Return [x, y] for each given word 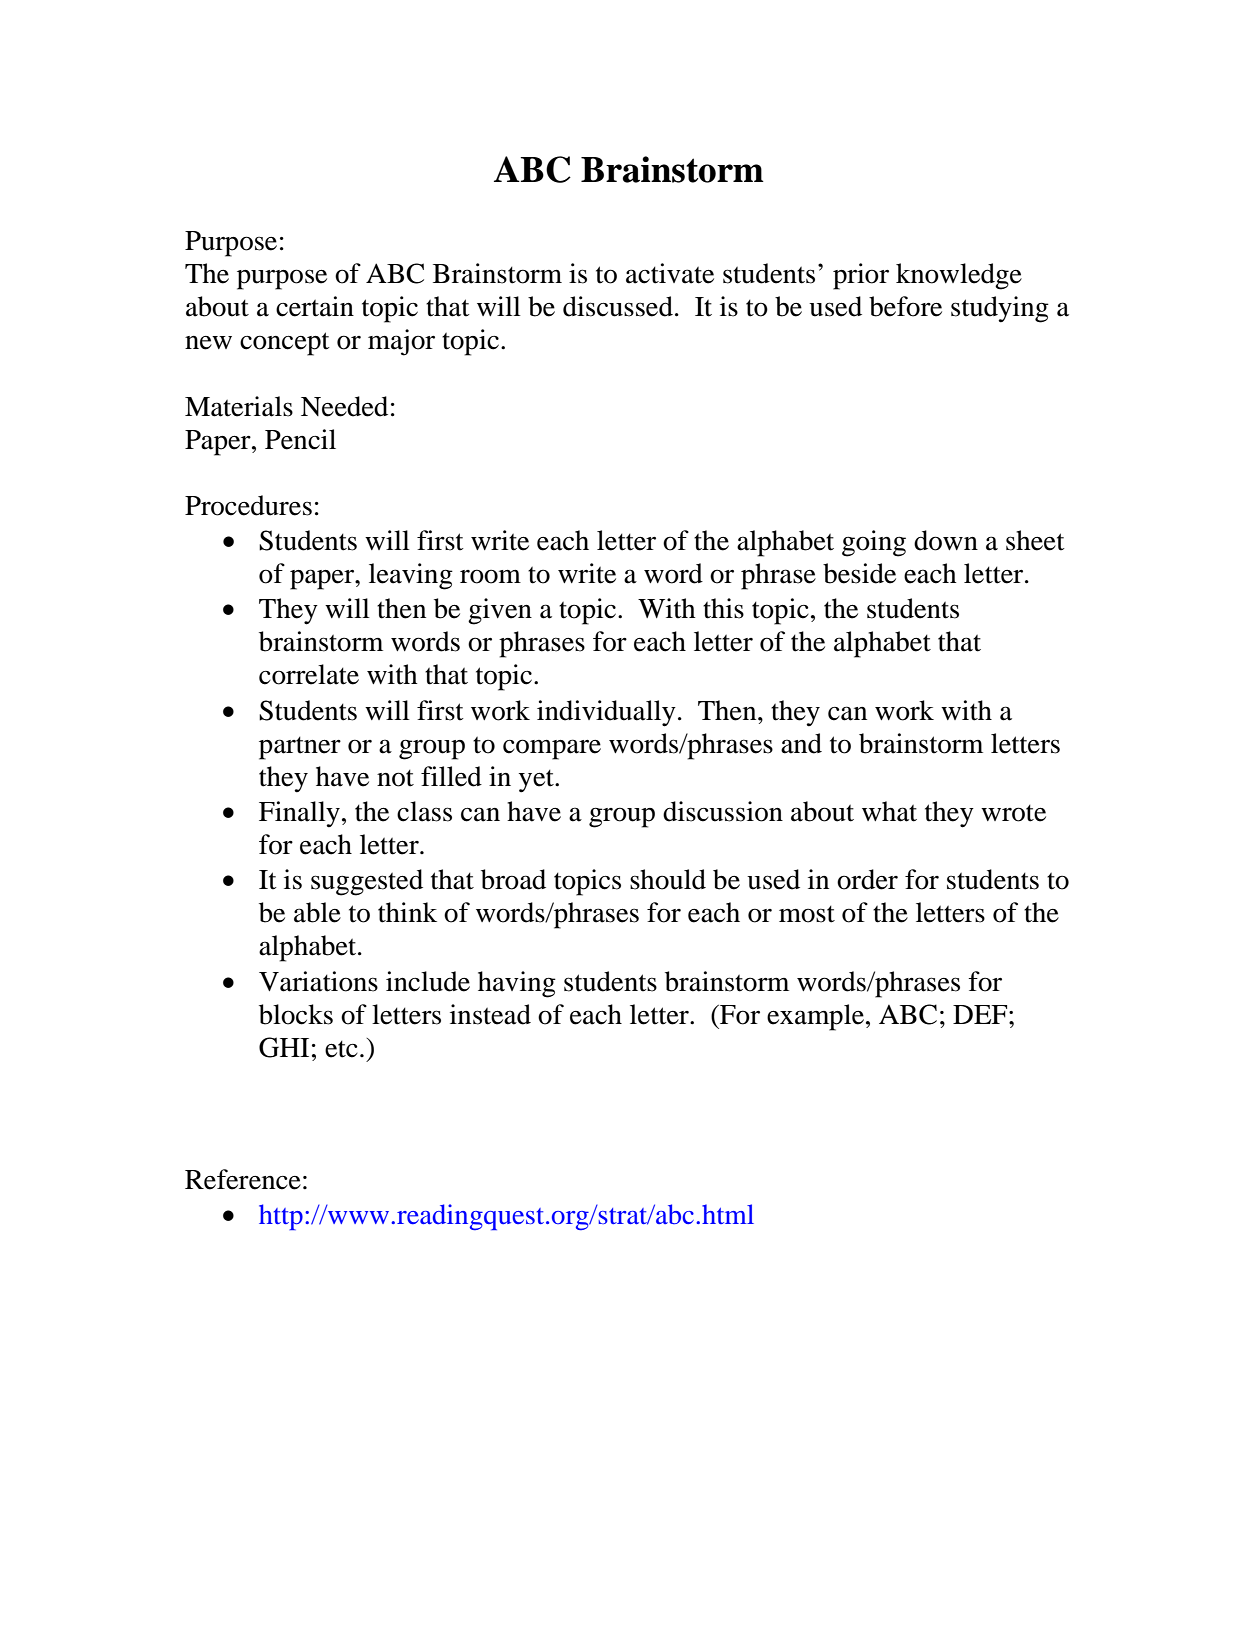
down [946, 540]
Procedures [248, 505]
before [905, 306]
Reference [243, 1179]
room [490, 576]
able [317, 912]
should [668, 879]
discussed [618, 306]
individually [606, 713]
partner [300, 748]
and [801, 743]
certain [315, 306]
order [867, 879]
